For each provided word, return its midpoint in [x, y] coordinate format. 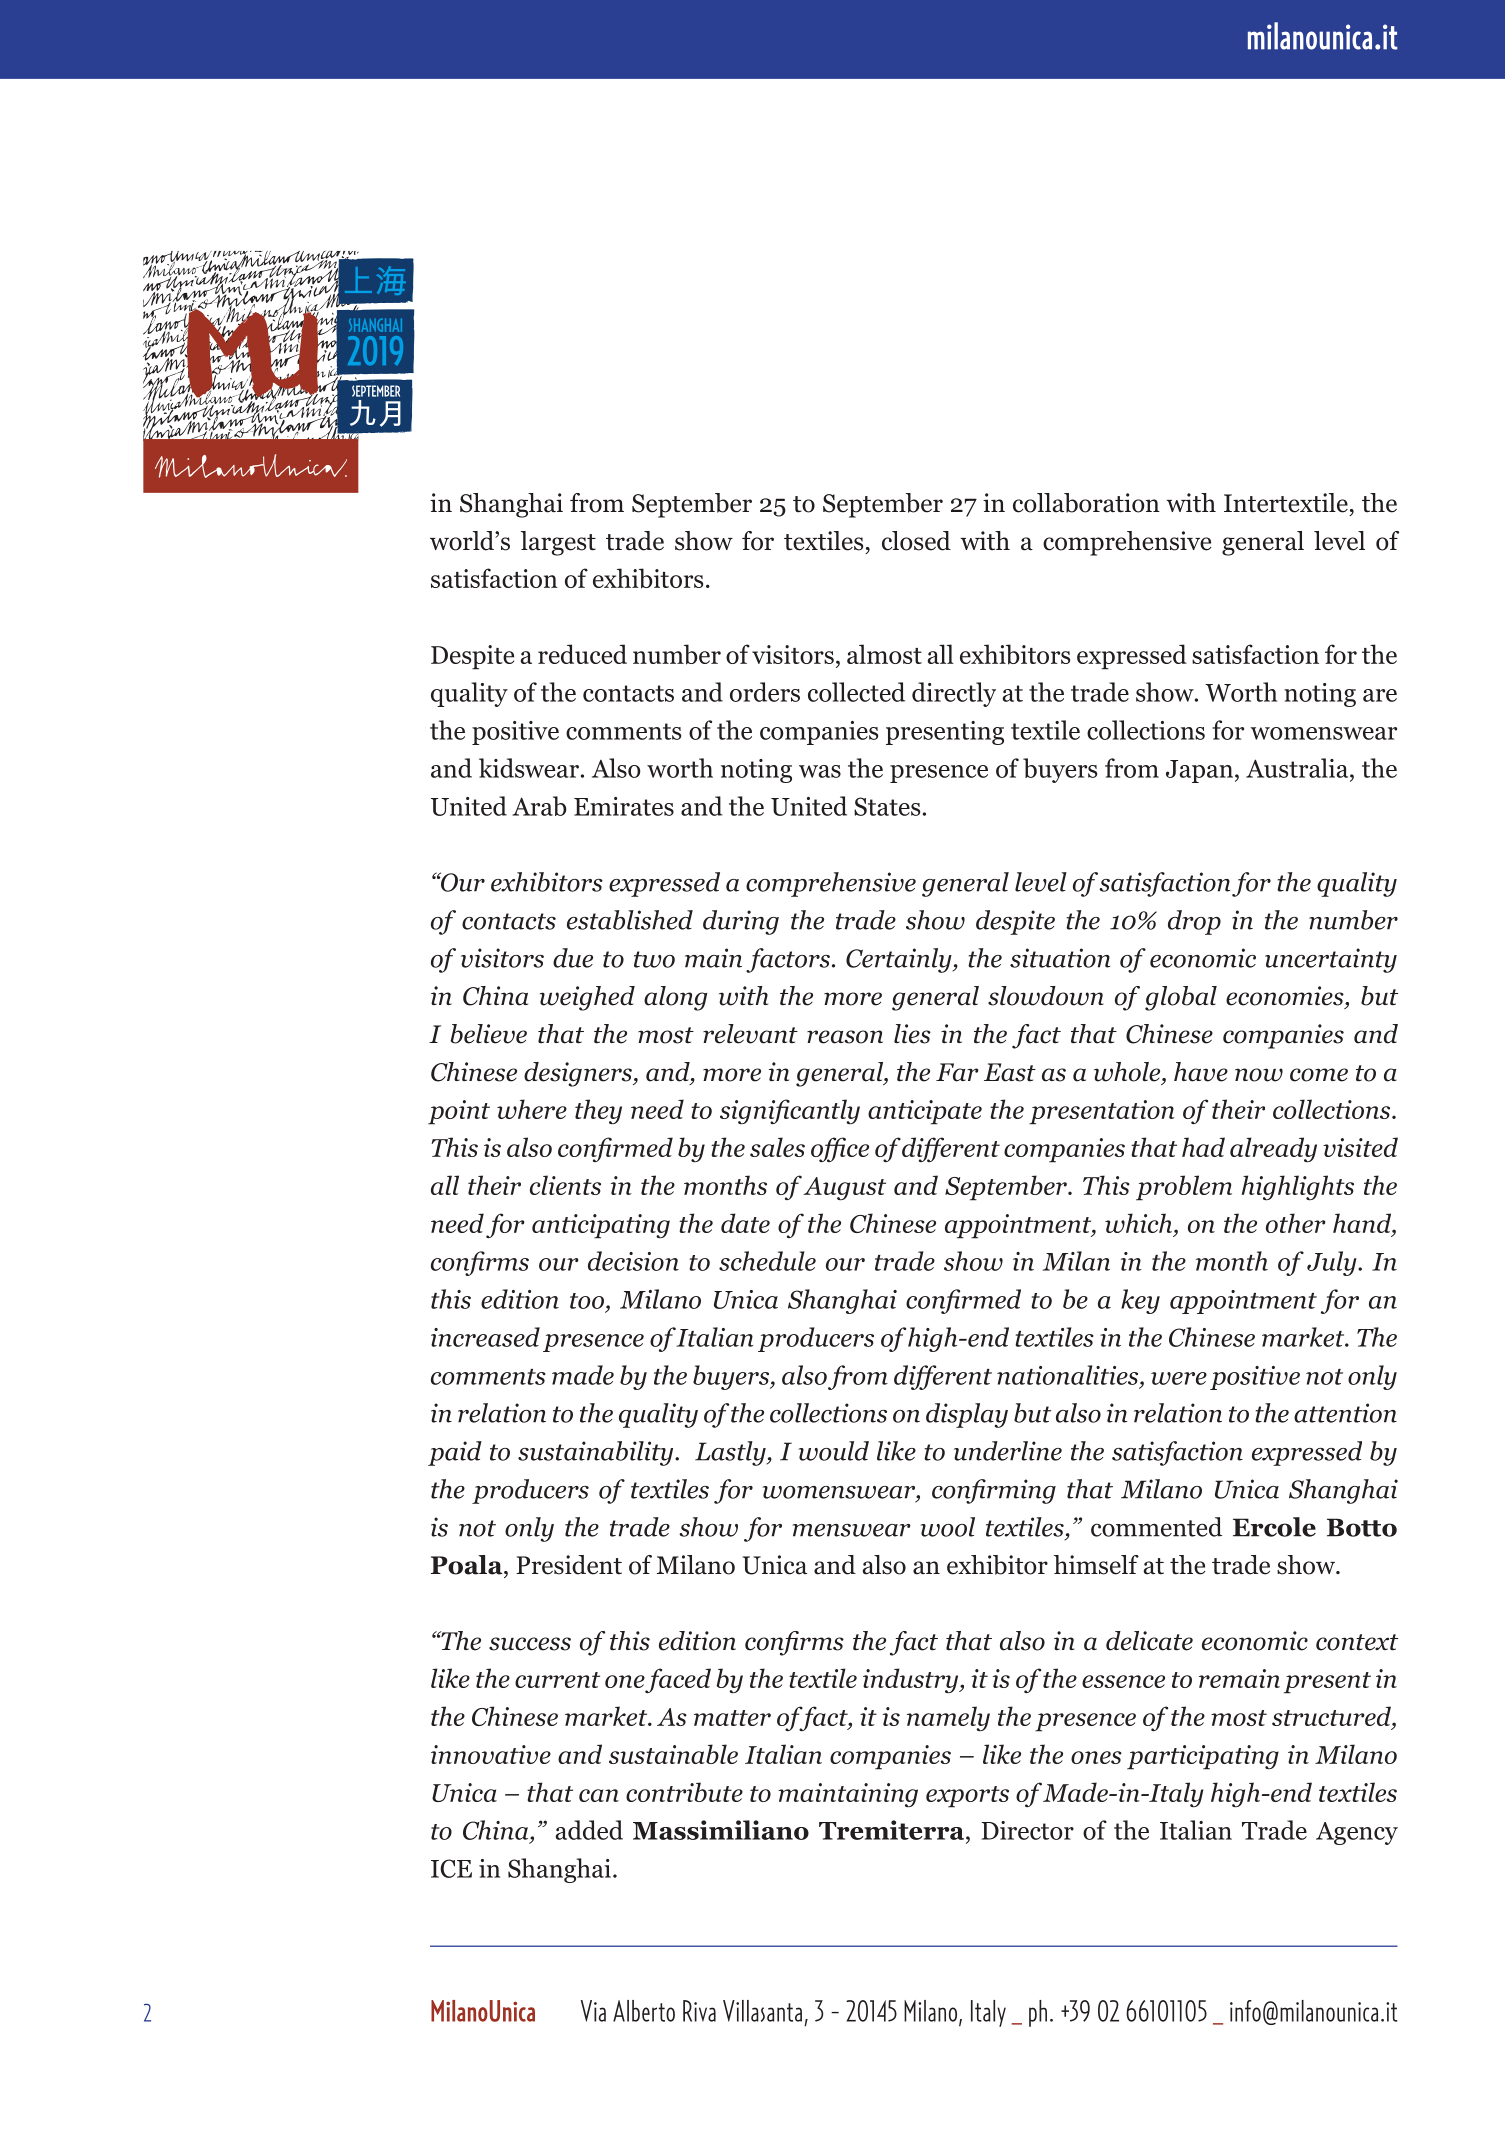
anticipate [925, 1112]
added [589, 1830]
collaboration [1086, 503]
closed [916, 541]
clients [565, 1185]
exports [967, 1797]
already [1273, 1149]
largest [558, 543]
